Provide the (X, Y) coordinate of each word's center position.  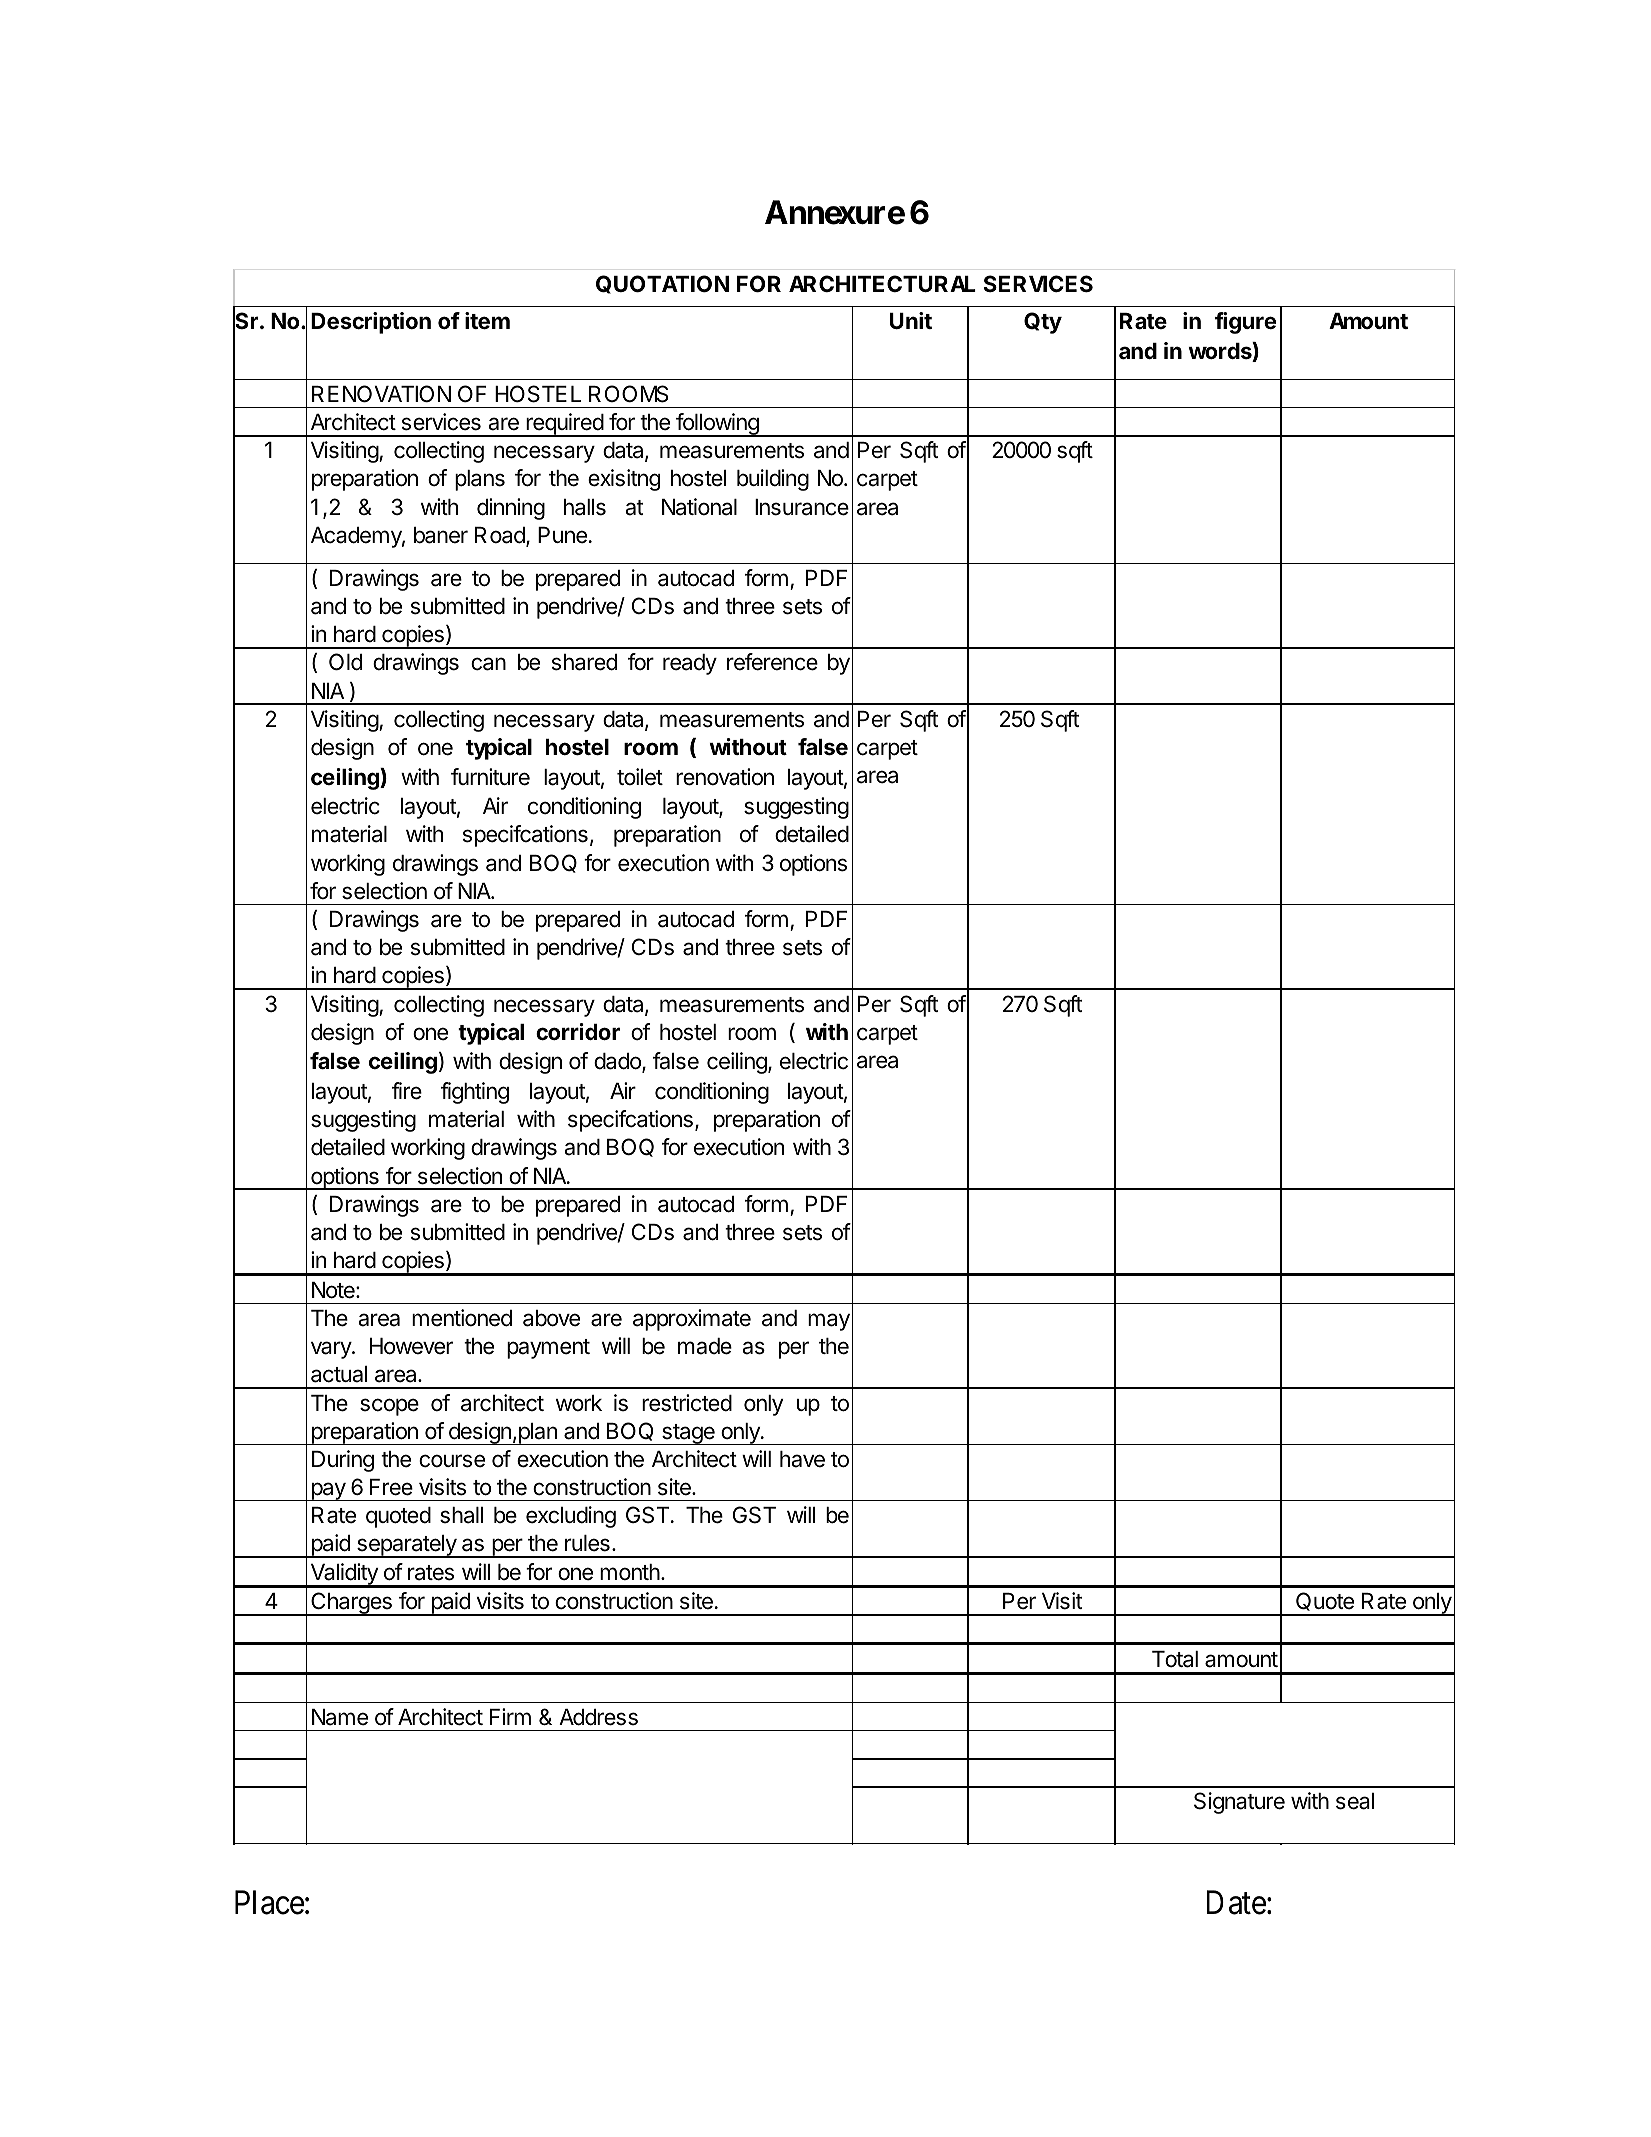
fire (407, 1091)
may (829, 1322)
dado (618, 1063)
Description (371, 323)
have (802, 1459)
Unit (911, 320)
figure (1245, 323)
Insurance (802, 507)
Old (345, 662)
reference (772, 662)
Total (1175, 1659)
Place (269, 1902)
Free (391, 1487)
